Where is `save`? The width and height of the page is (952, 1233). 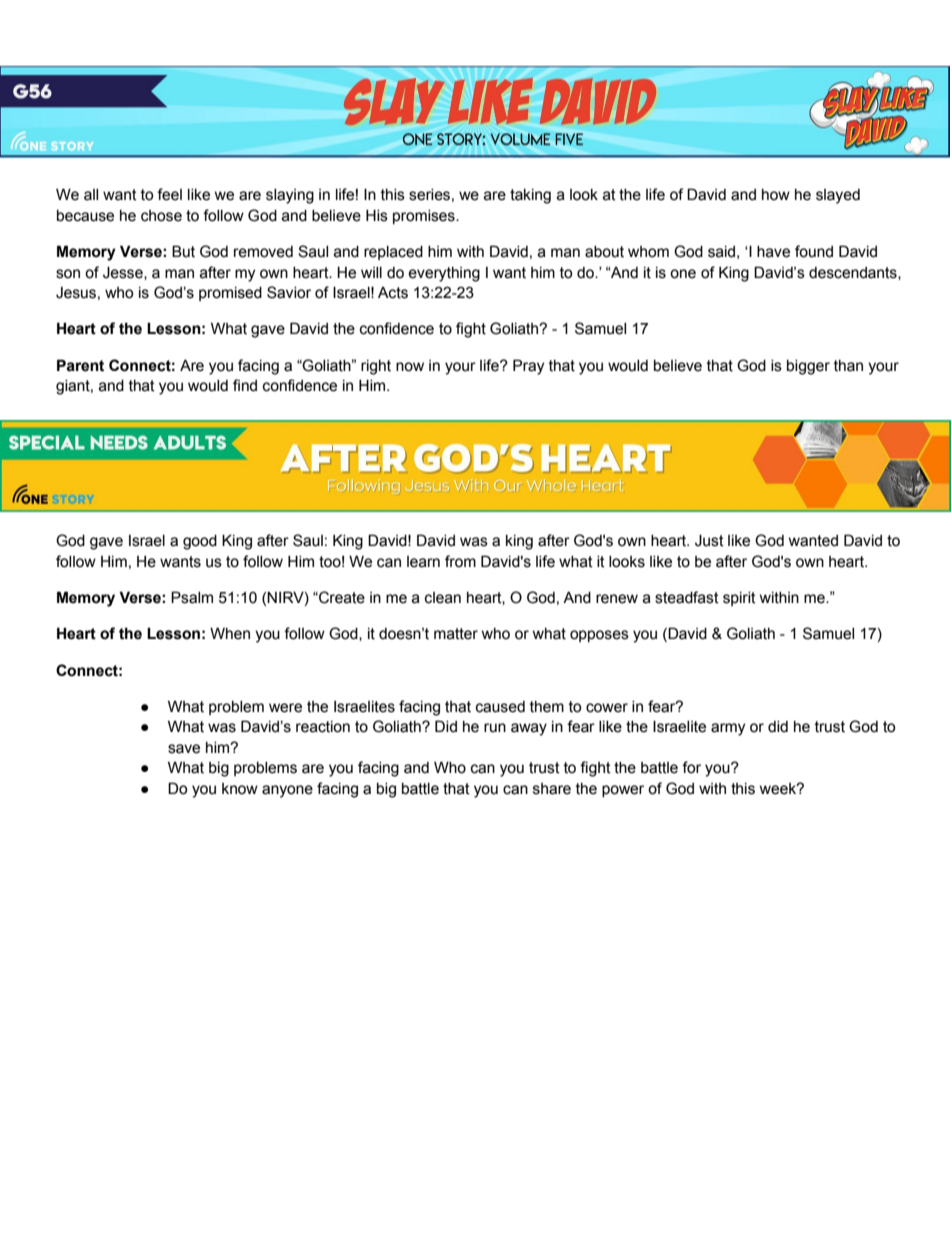
save is located at coordinates (184, 749).
